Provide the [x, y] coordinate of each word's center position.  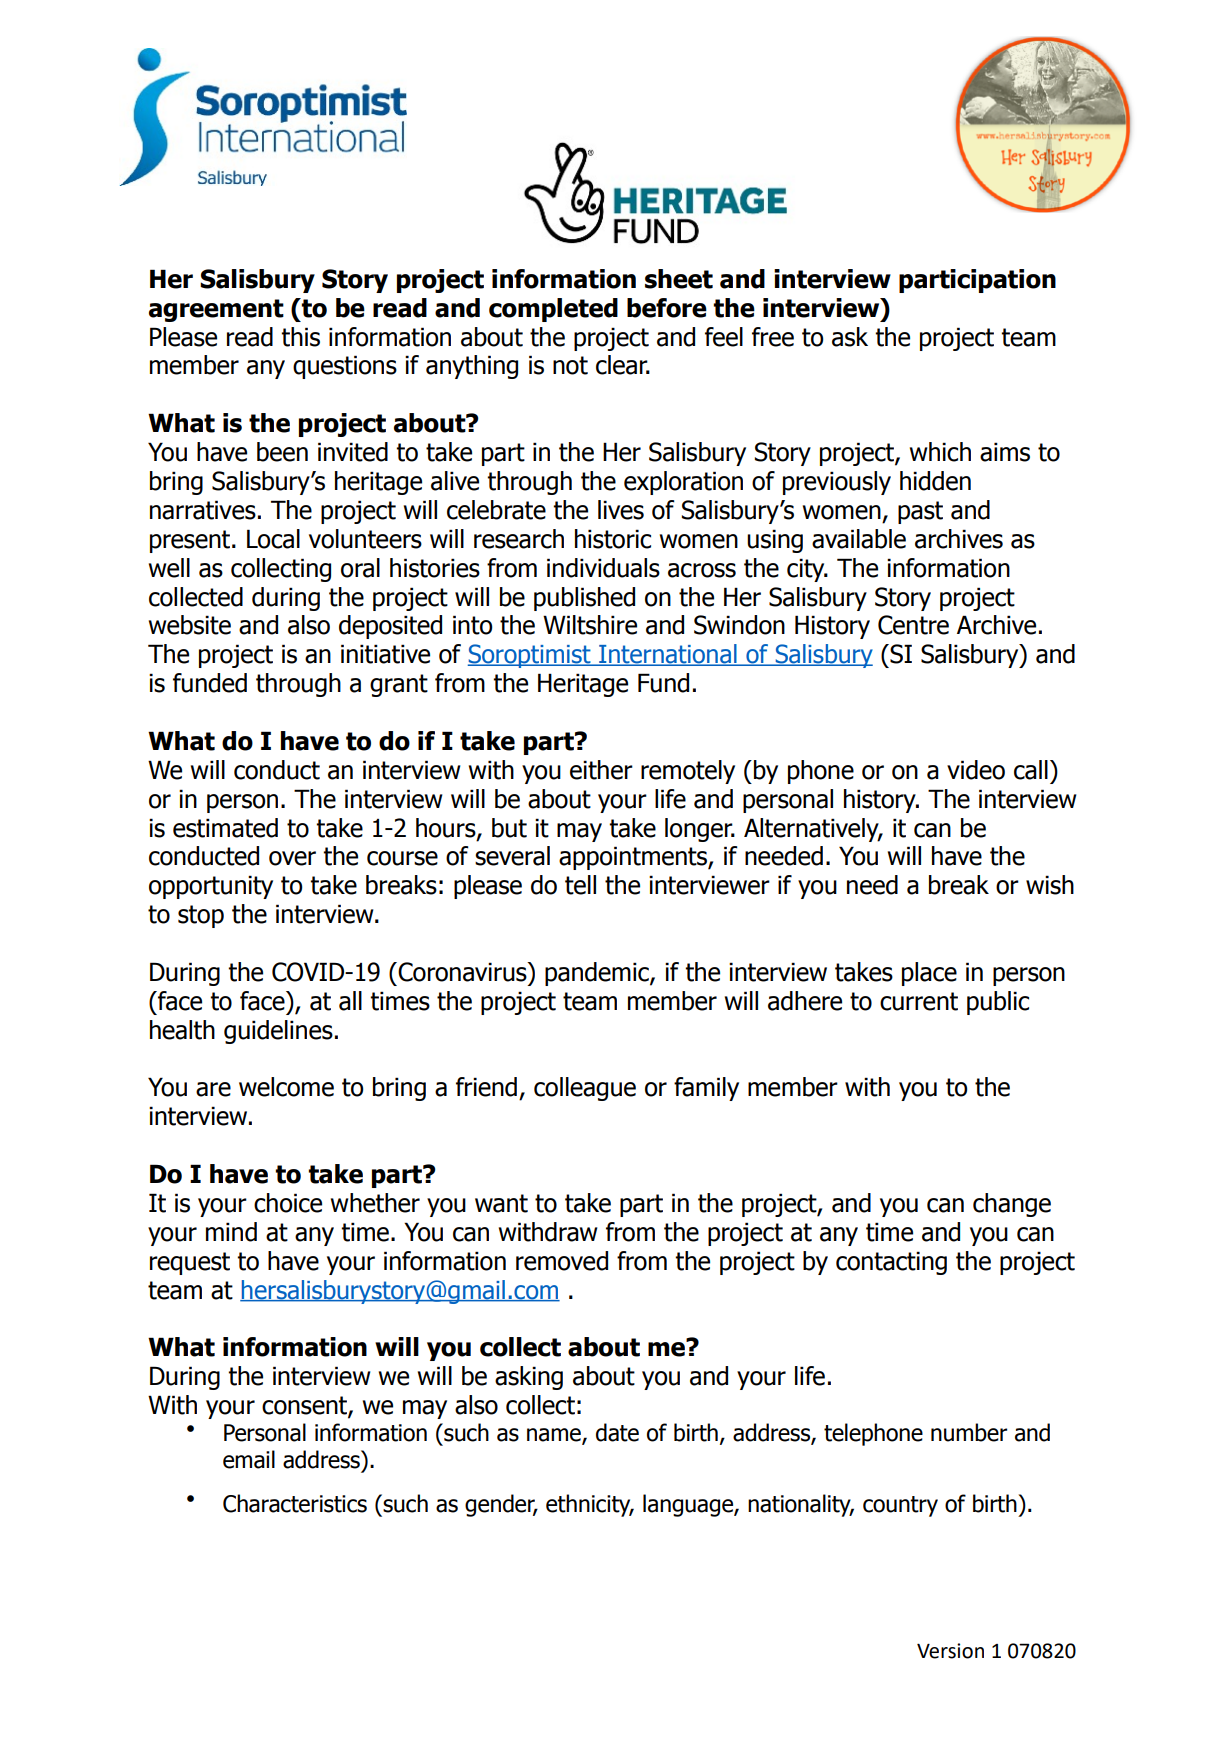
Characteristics [295, 1503]
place [929, 974]
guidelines [278, 1032]
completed [553, 310]
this [300, 337]
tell [580, 885]
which [940, 452]
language [689, 1505]
